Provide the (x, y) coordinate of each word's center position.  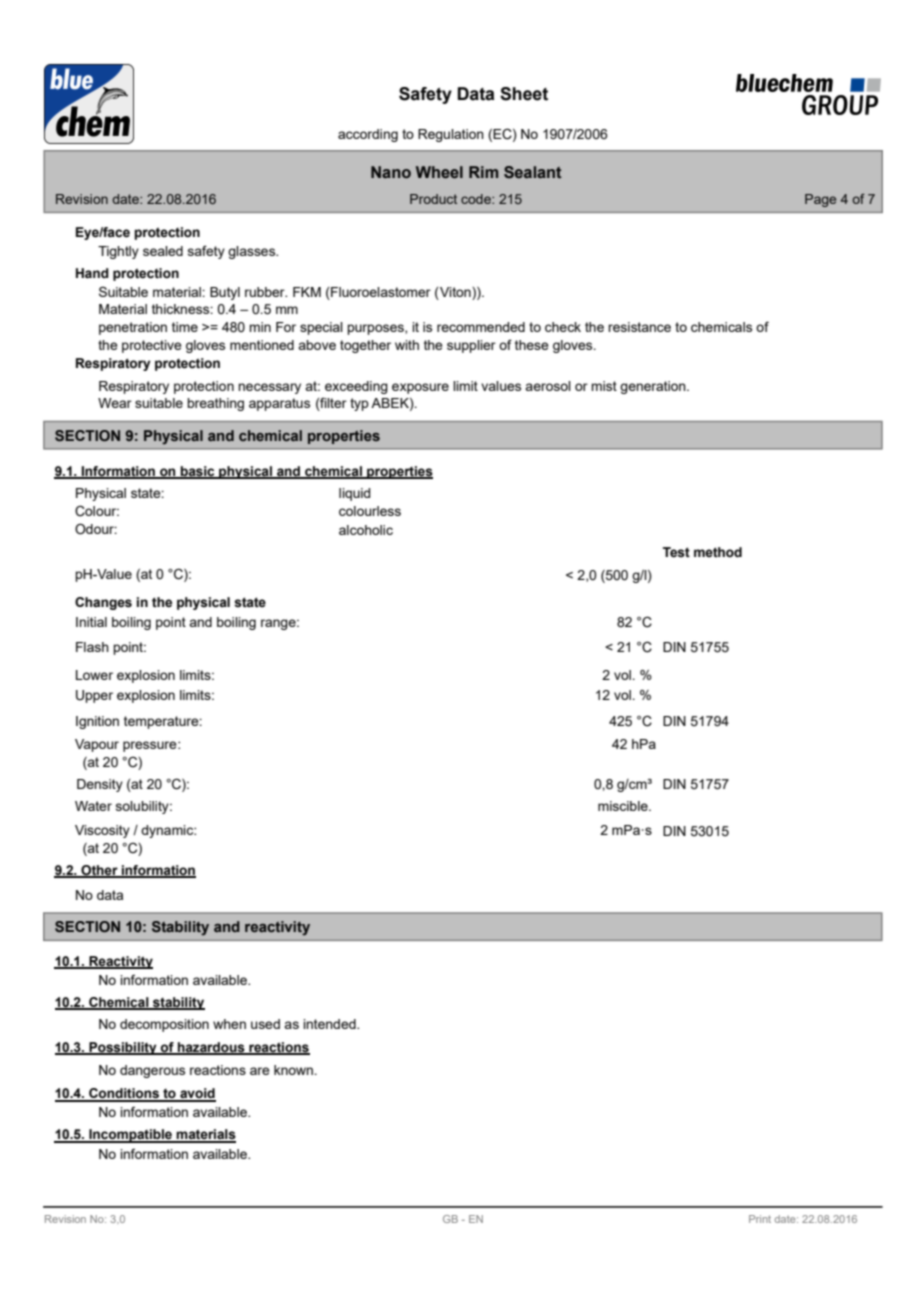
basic (198, 472)
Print (760, 1219)
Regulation (451, 135)
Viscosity (102, 831)
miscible (624, 806)
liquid (354, 494)
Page (820, 200)
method (718, 552)
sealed (163, 251)
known (294, 1070)
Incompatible (131, 1136)
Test (676, 552)
